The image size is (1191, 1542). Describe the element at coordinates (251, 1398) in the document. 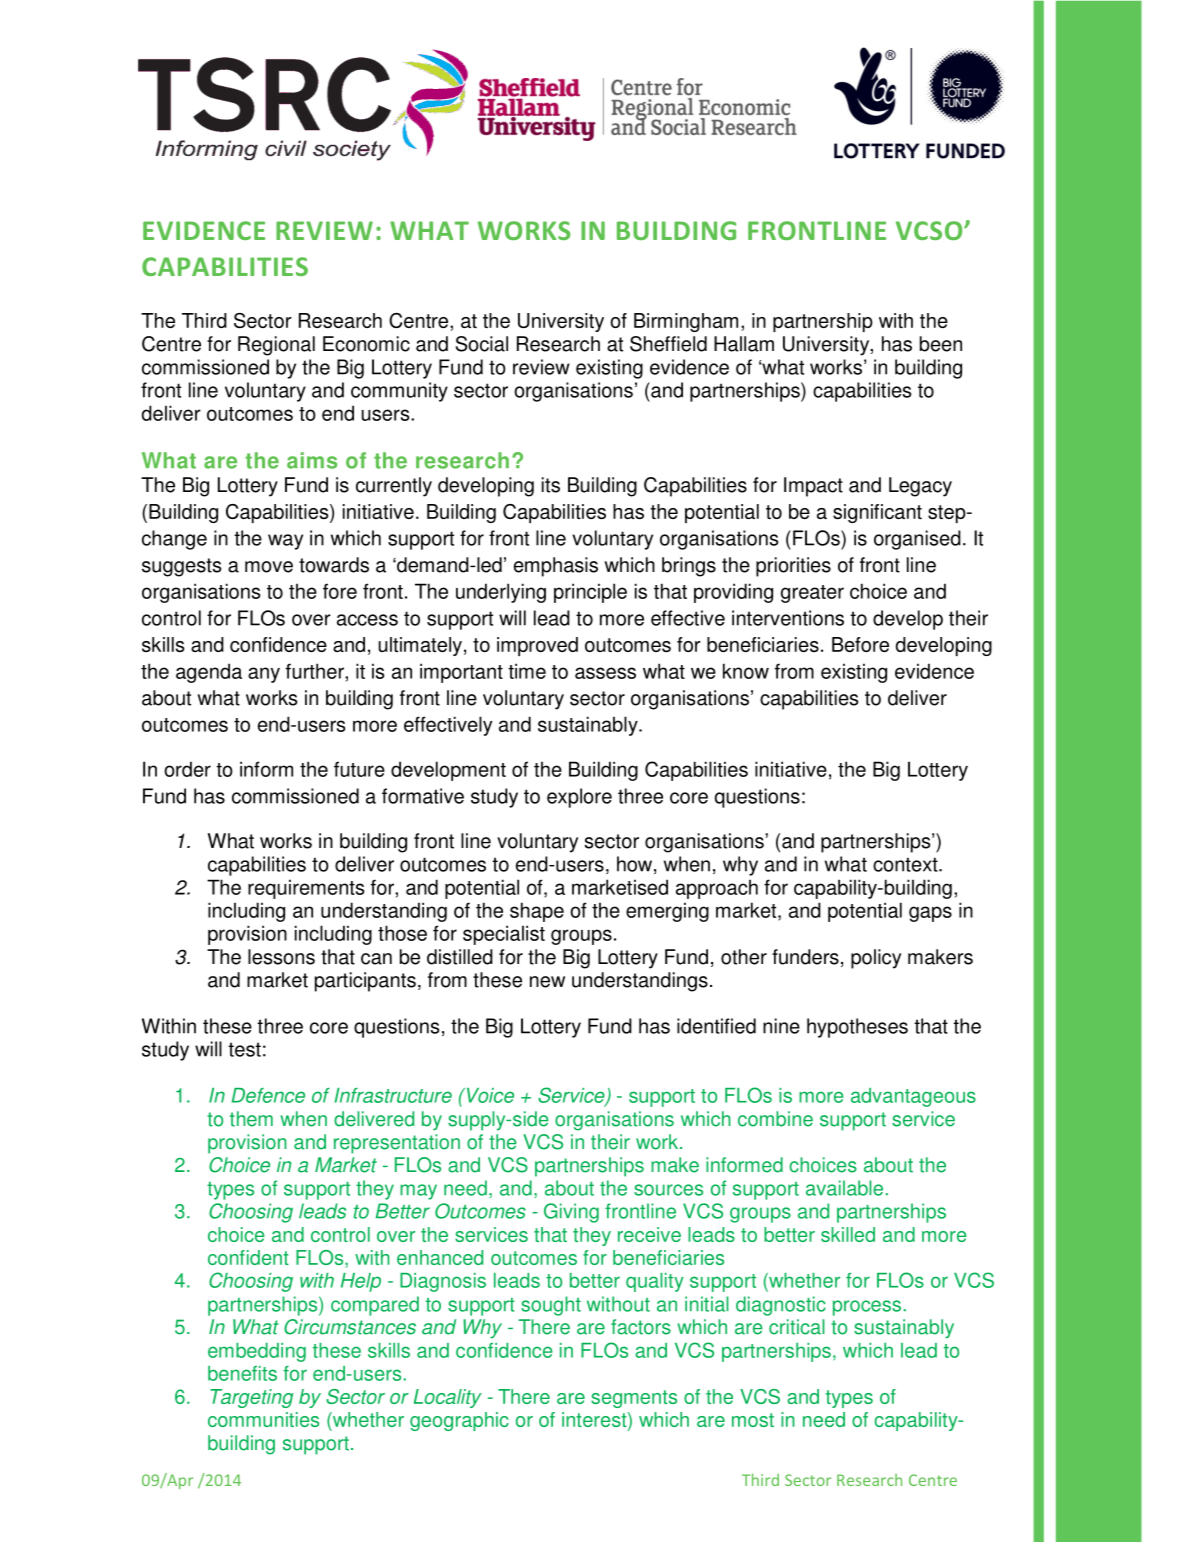

I see `Targeting` at that location.
